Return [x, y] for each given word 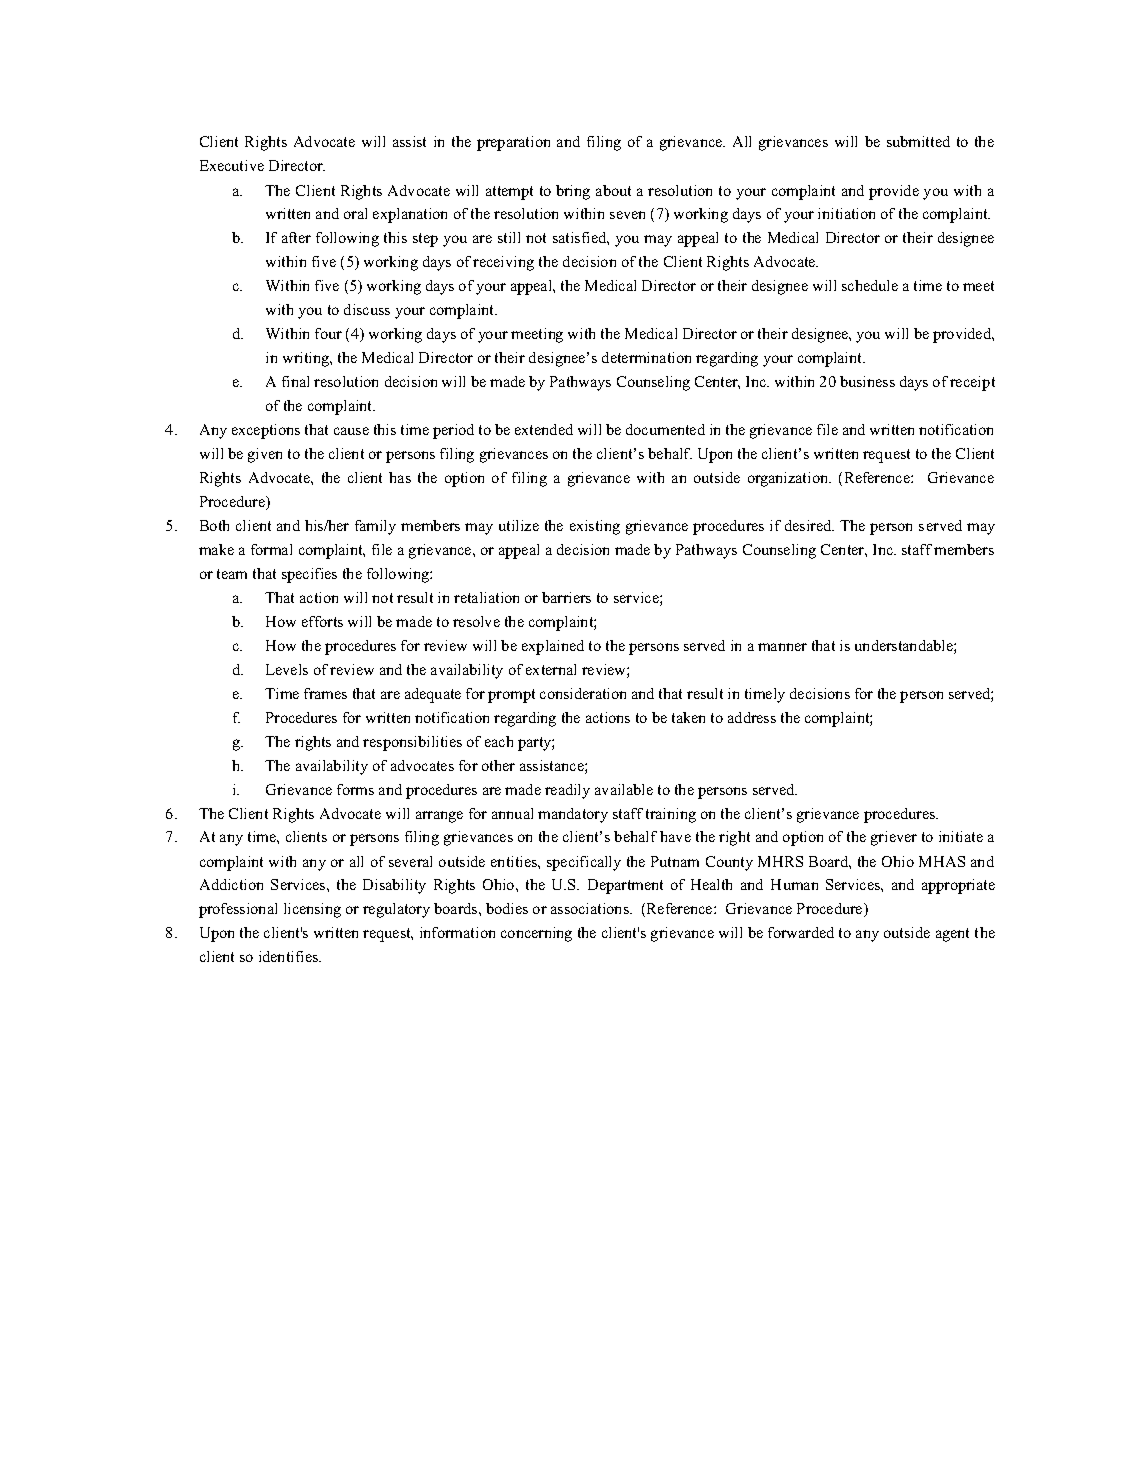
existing [595, 527]
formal [271, 549]
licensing [312, 910]
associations [591, 908]
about [613, 190]
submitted [918, 141]
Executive [232, 165]
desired [809, 525]
